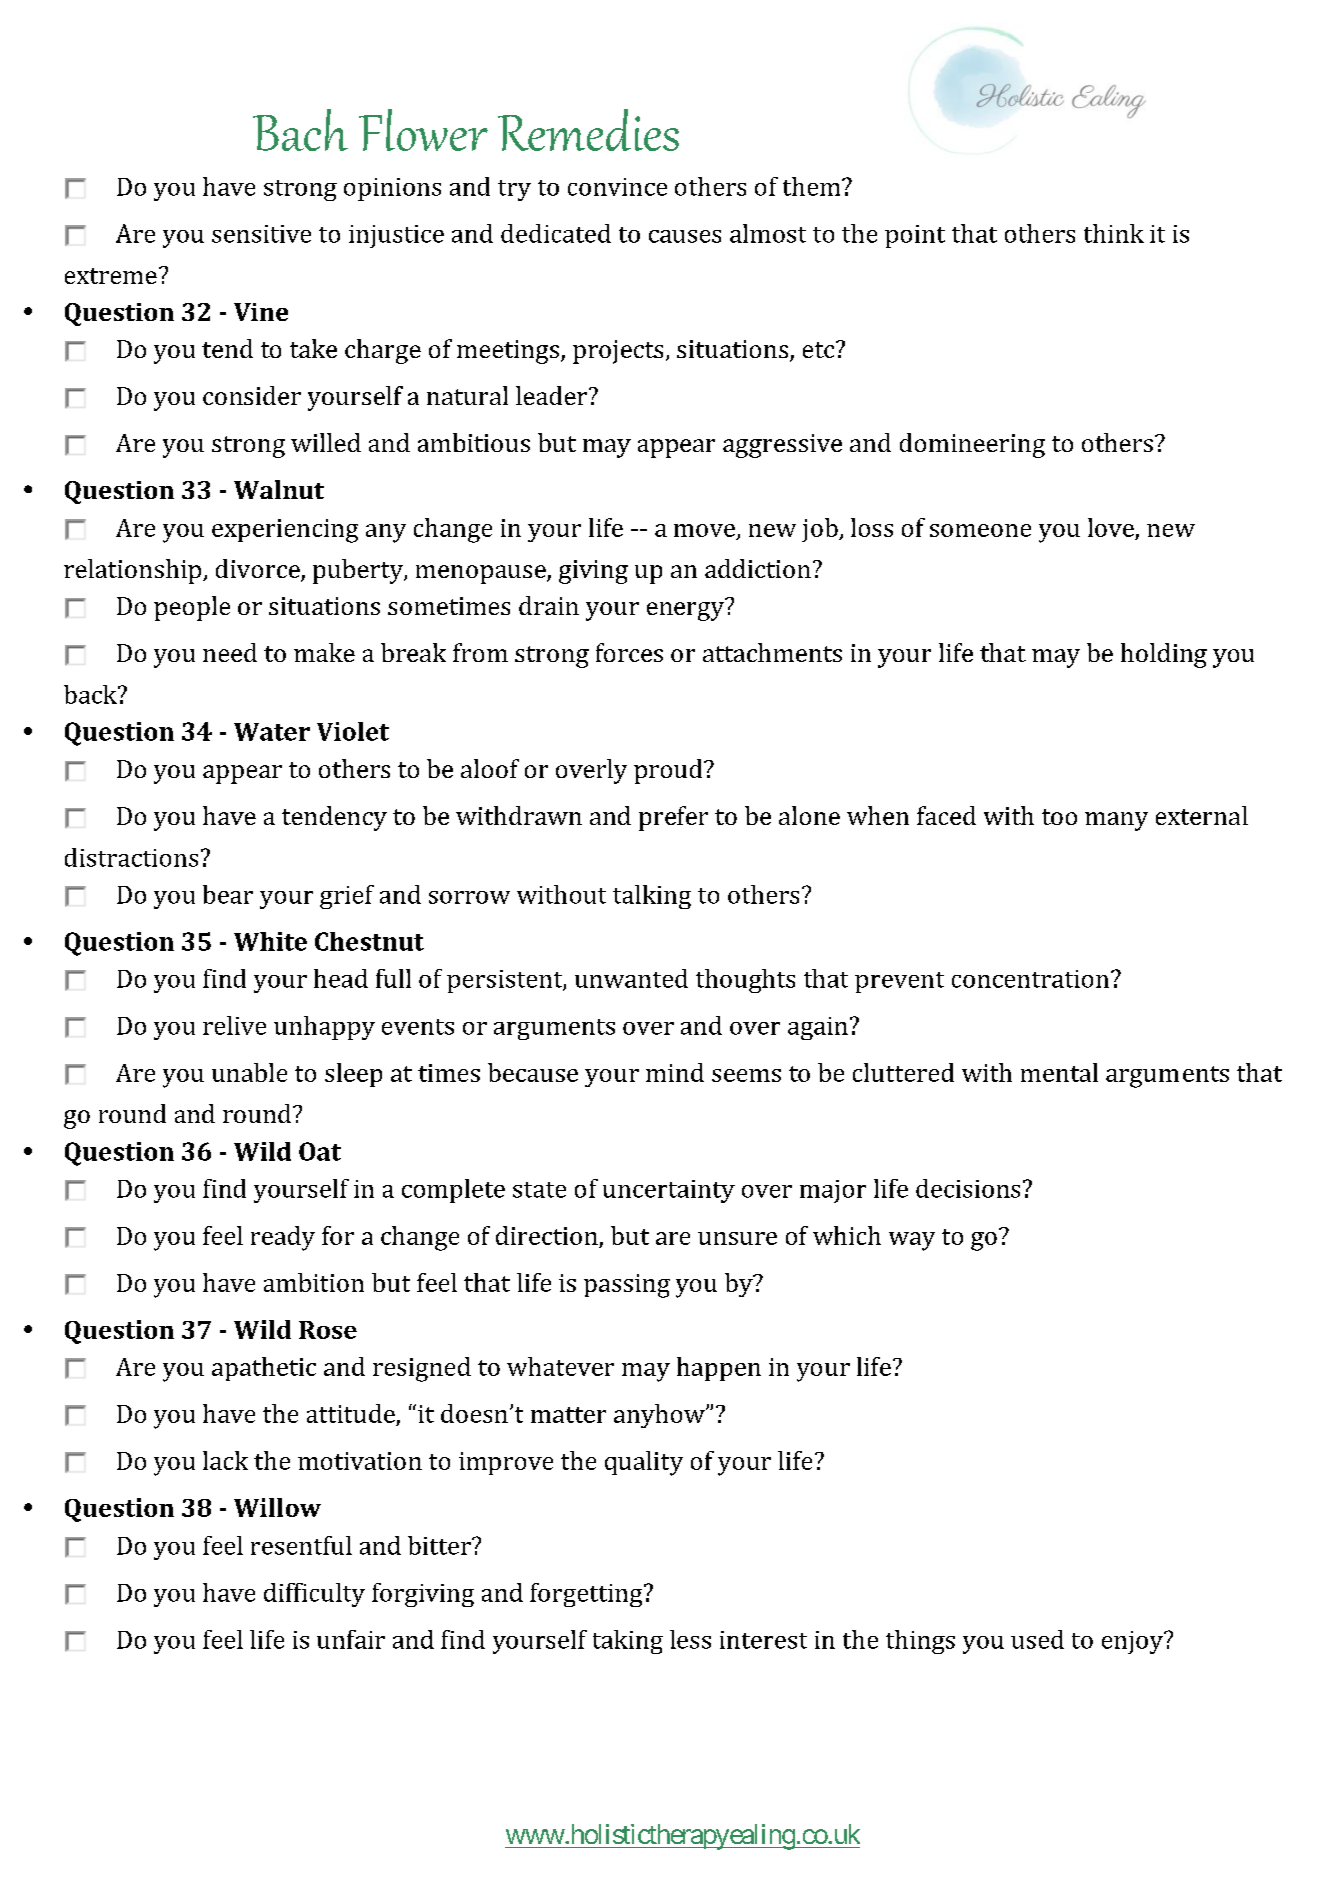  Describe the element at coordinates (587, 1595) in the page. I see `forgetting` at that location.
